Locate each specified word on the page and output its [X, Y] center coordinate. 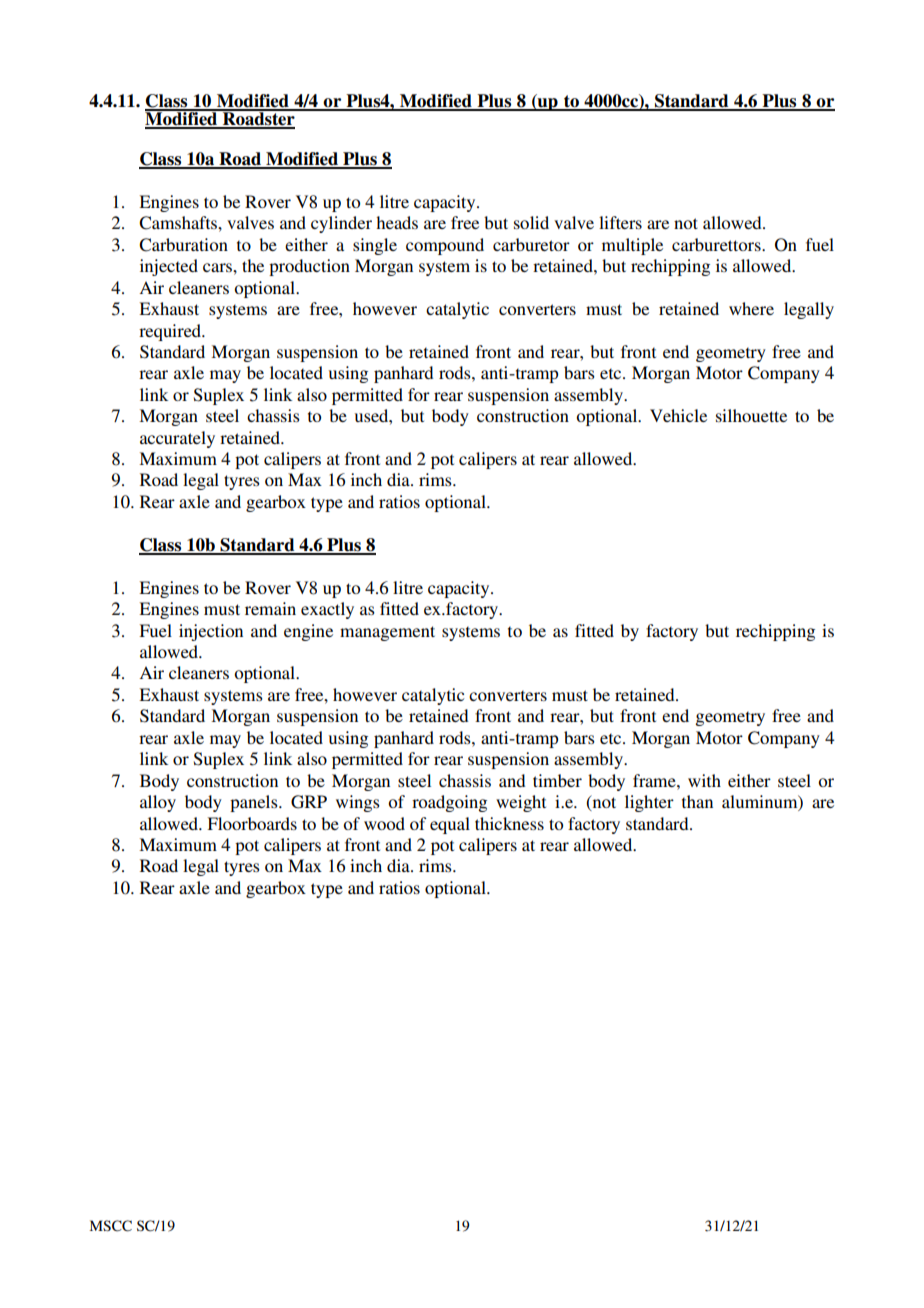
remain [270, 608]
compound [445, 246]
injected [169, 267]
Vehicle [678, 415]
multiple [632, 246]
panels [255, 803]
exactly [327, 610]
